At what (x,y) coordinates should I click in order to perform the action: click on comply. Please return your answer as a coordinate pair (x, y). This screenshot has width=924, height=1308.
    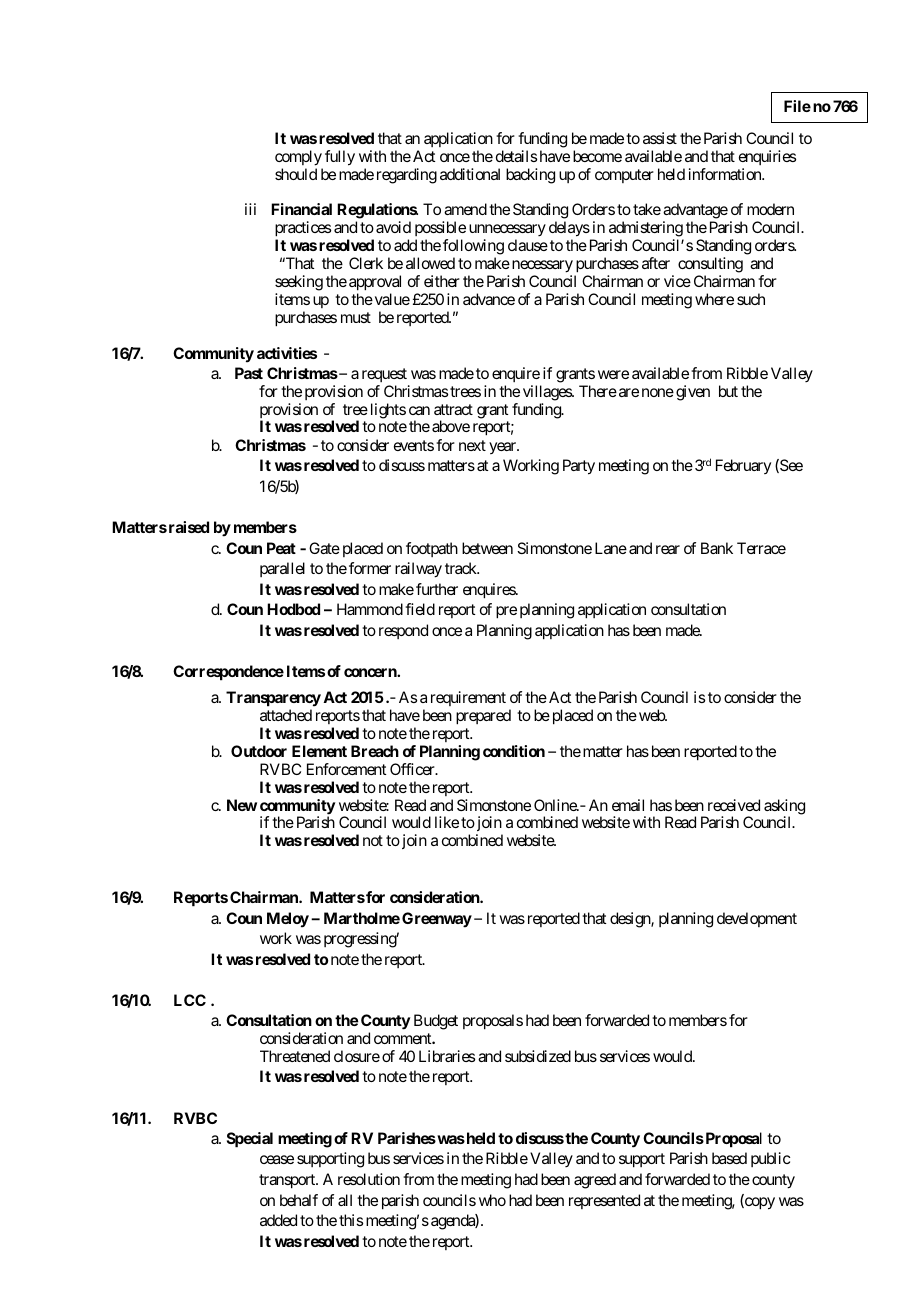
    Looking at the image, I should click on (298, 158).
